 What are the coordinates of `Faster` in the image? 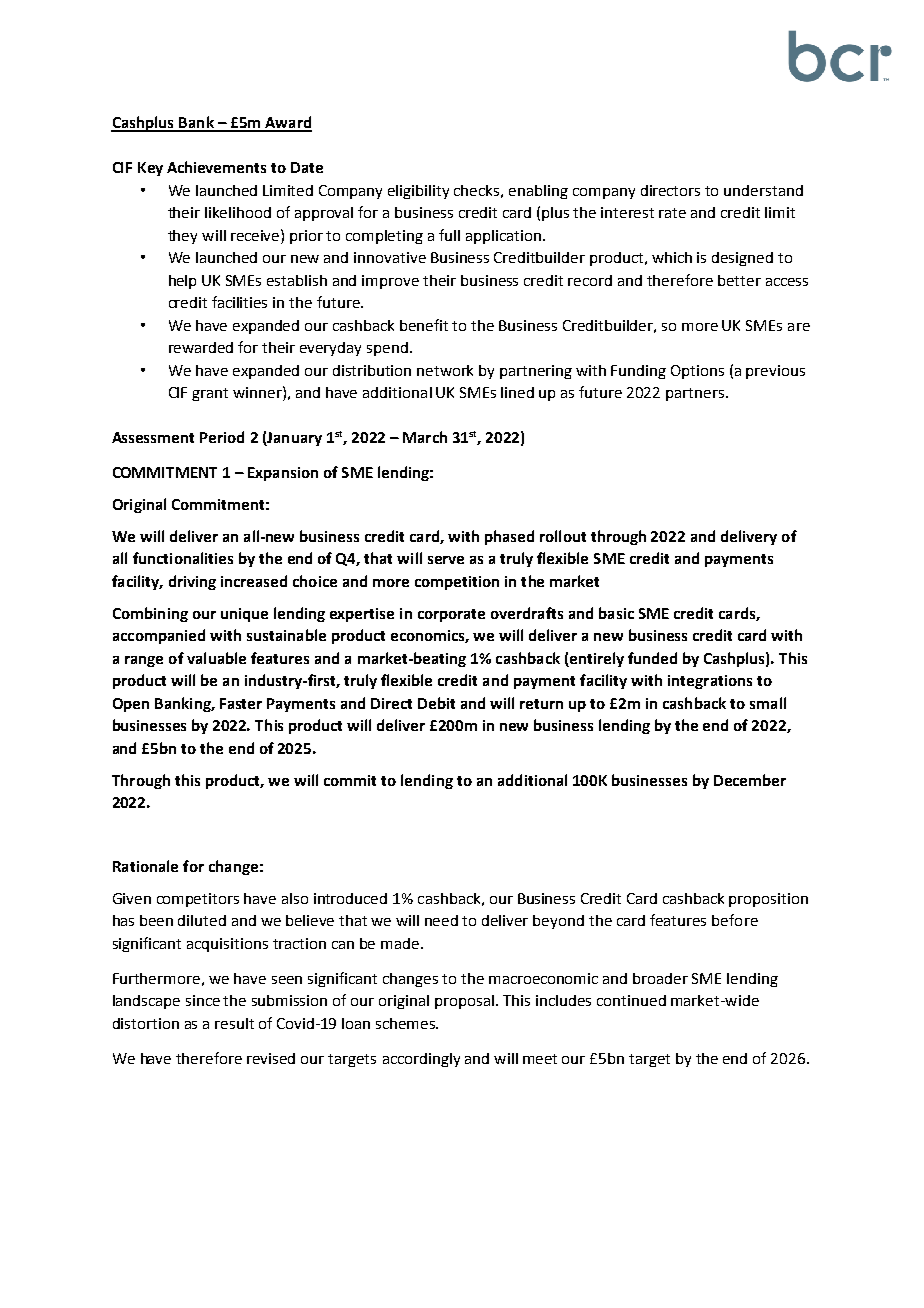 It's located at (241, 703).
